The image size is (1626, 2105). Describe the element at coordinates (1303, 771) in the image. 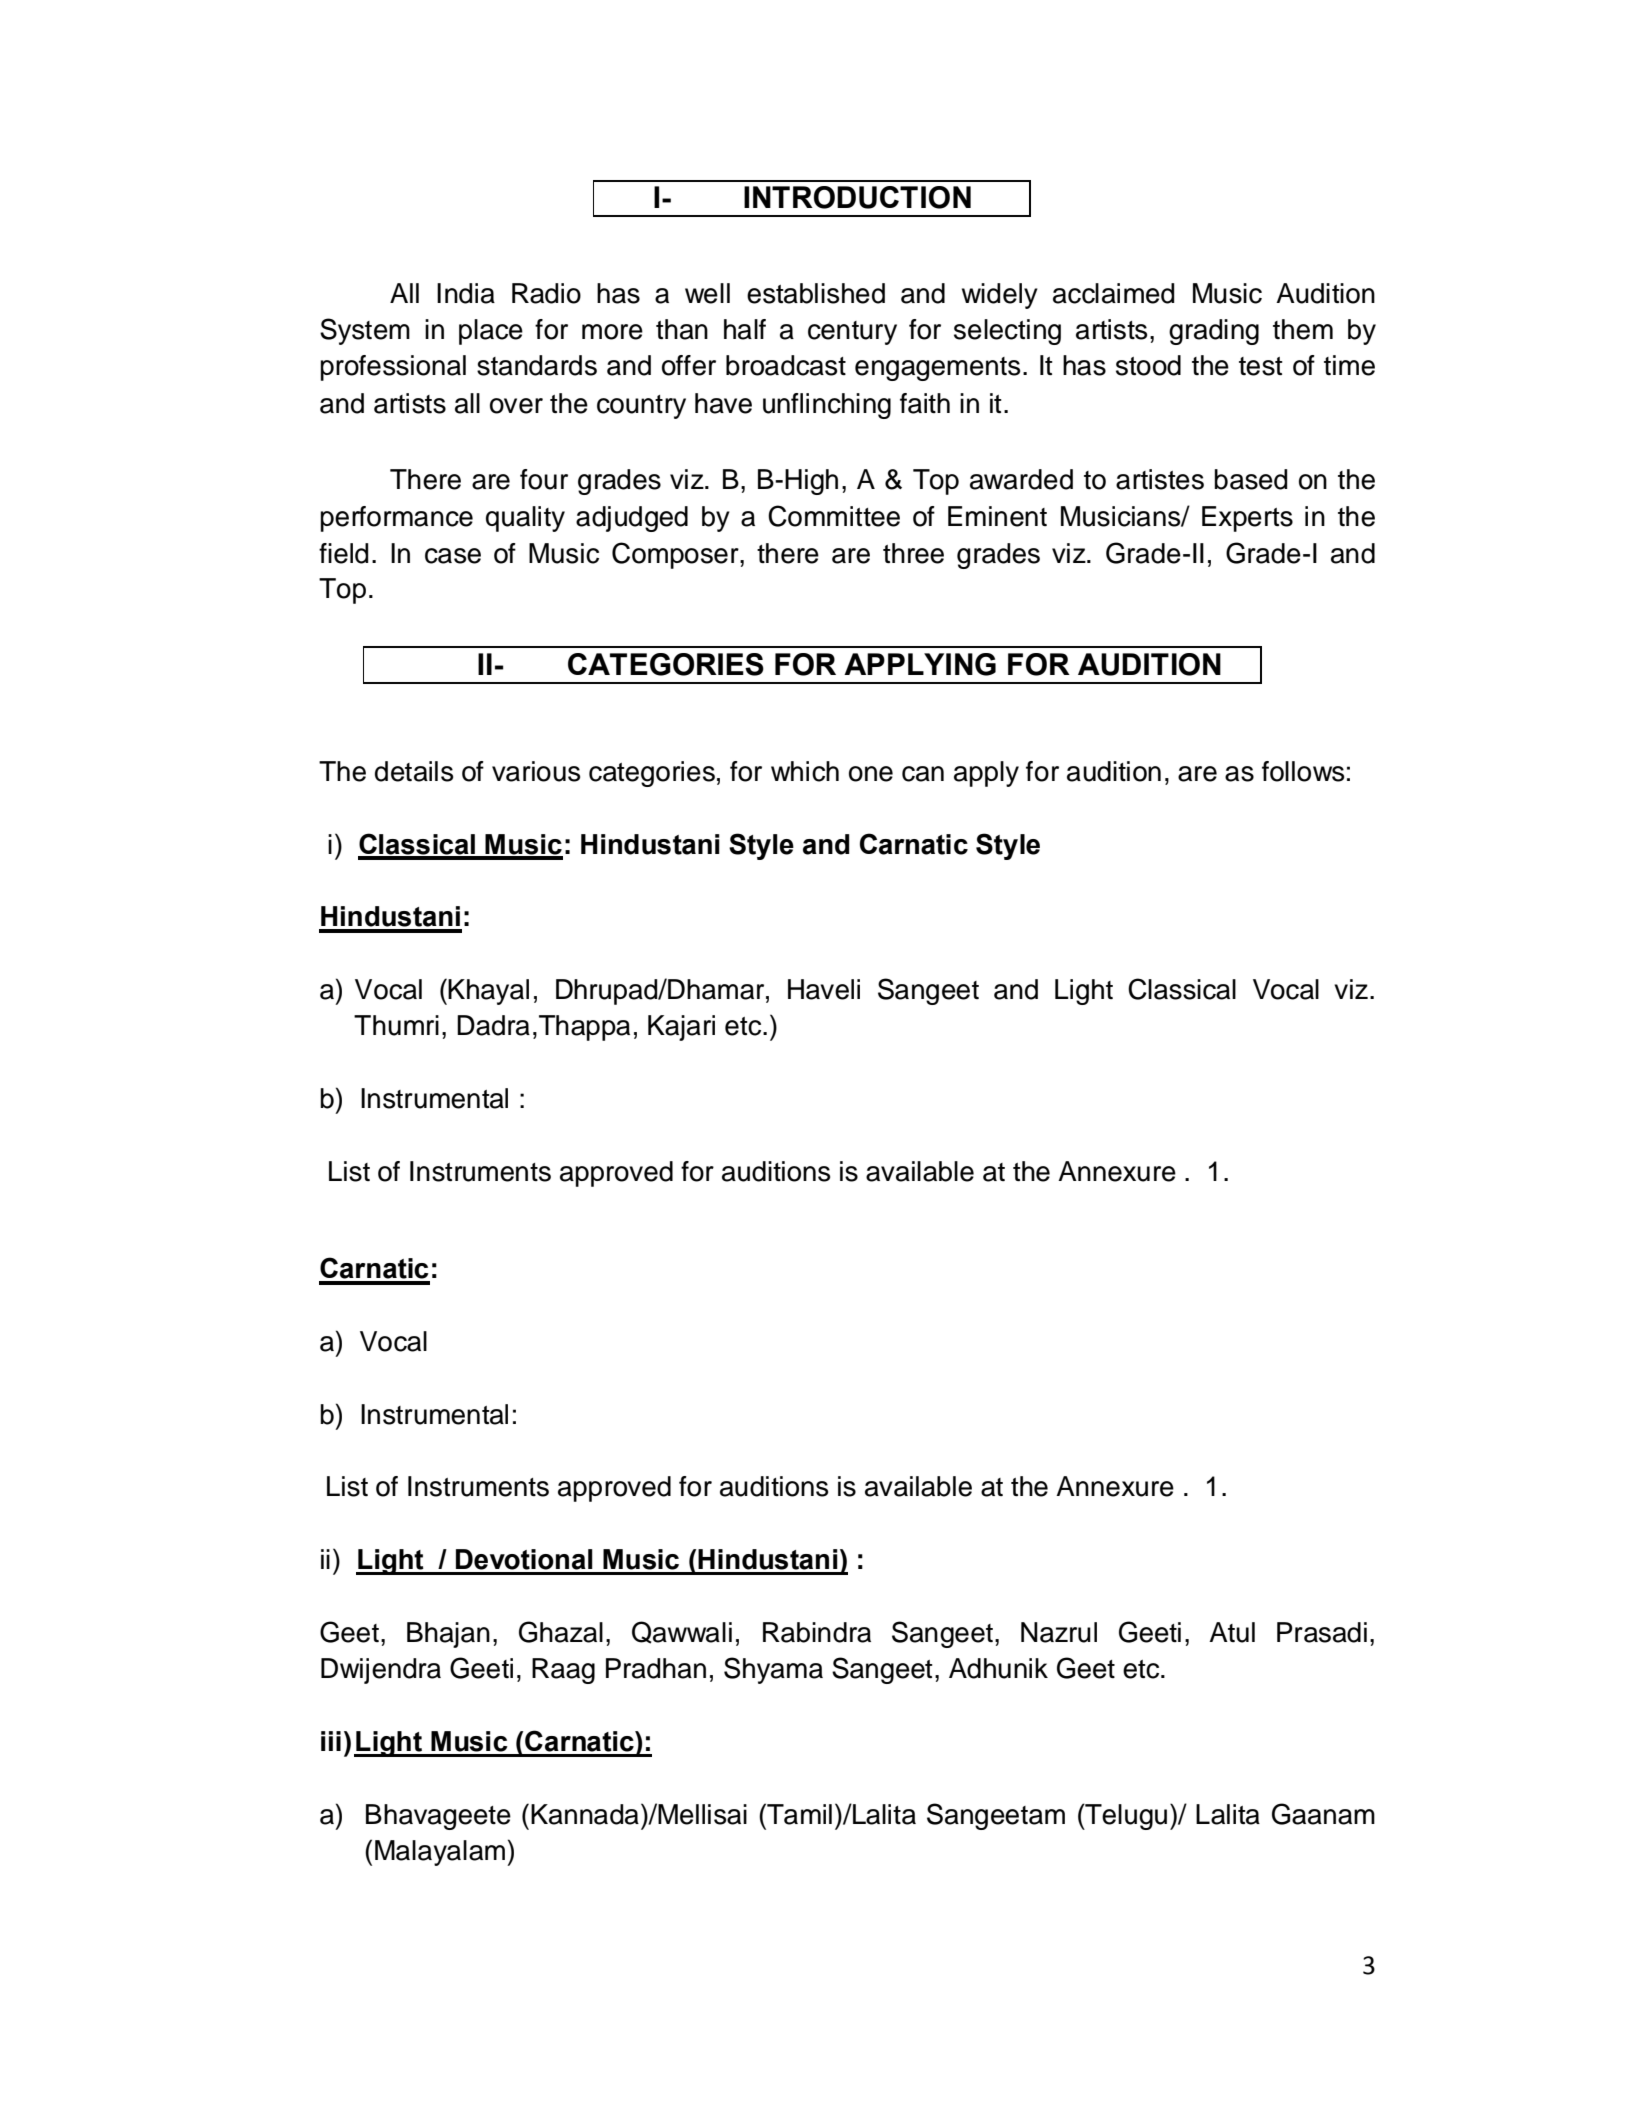

I see `follows` at that location.
